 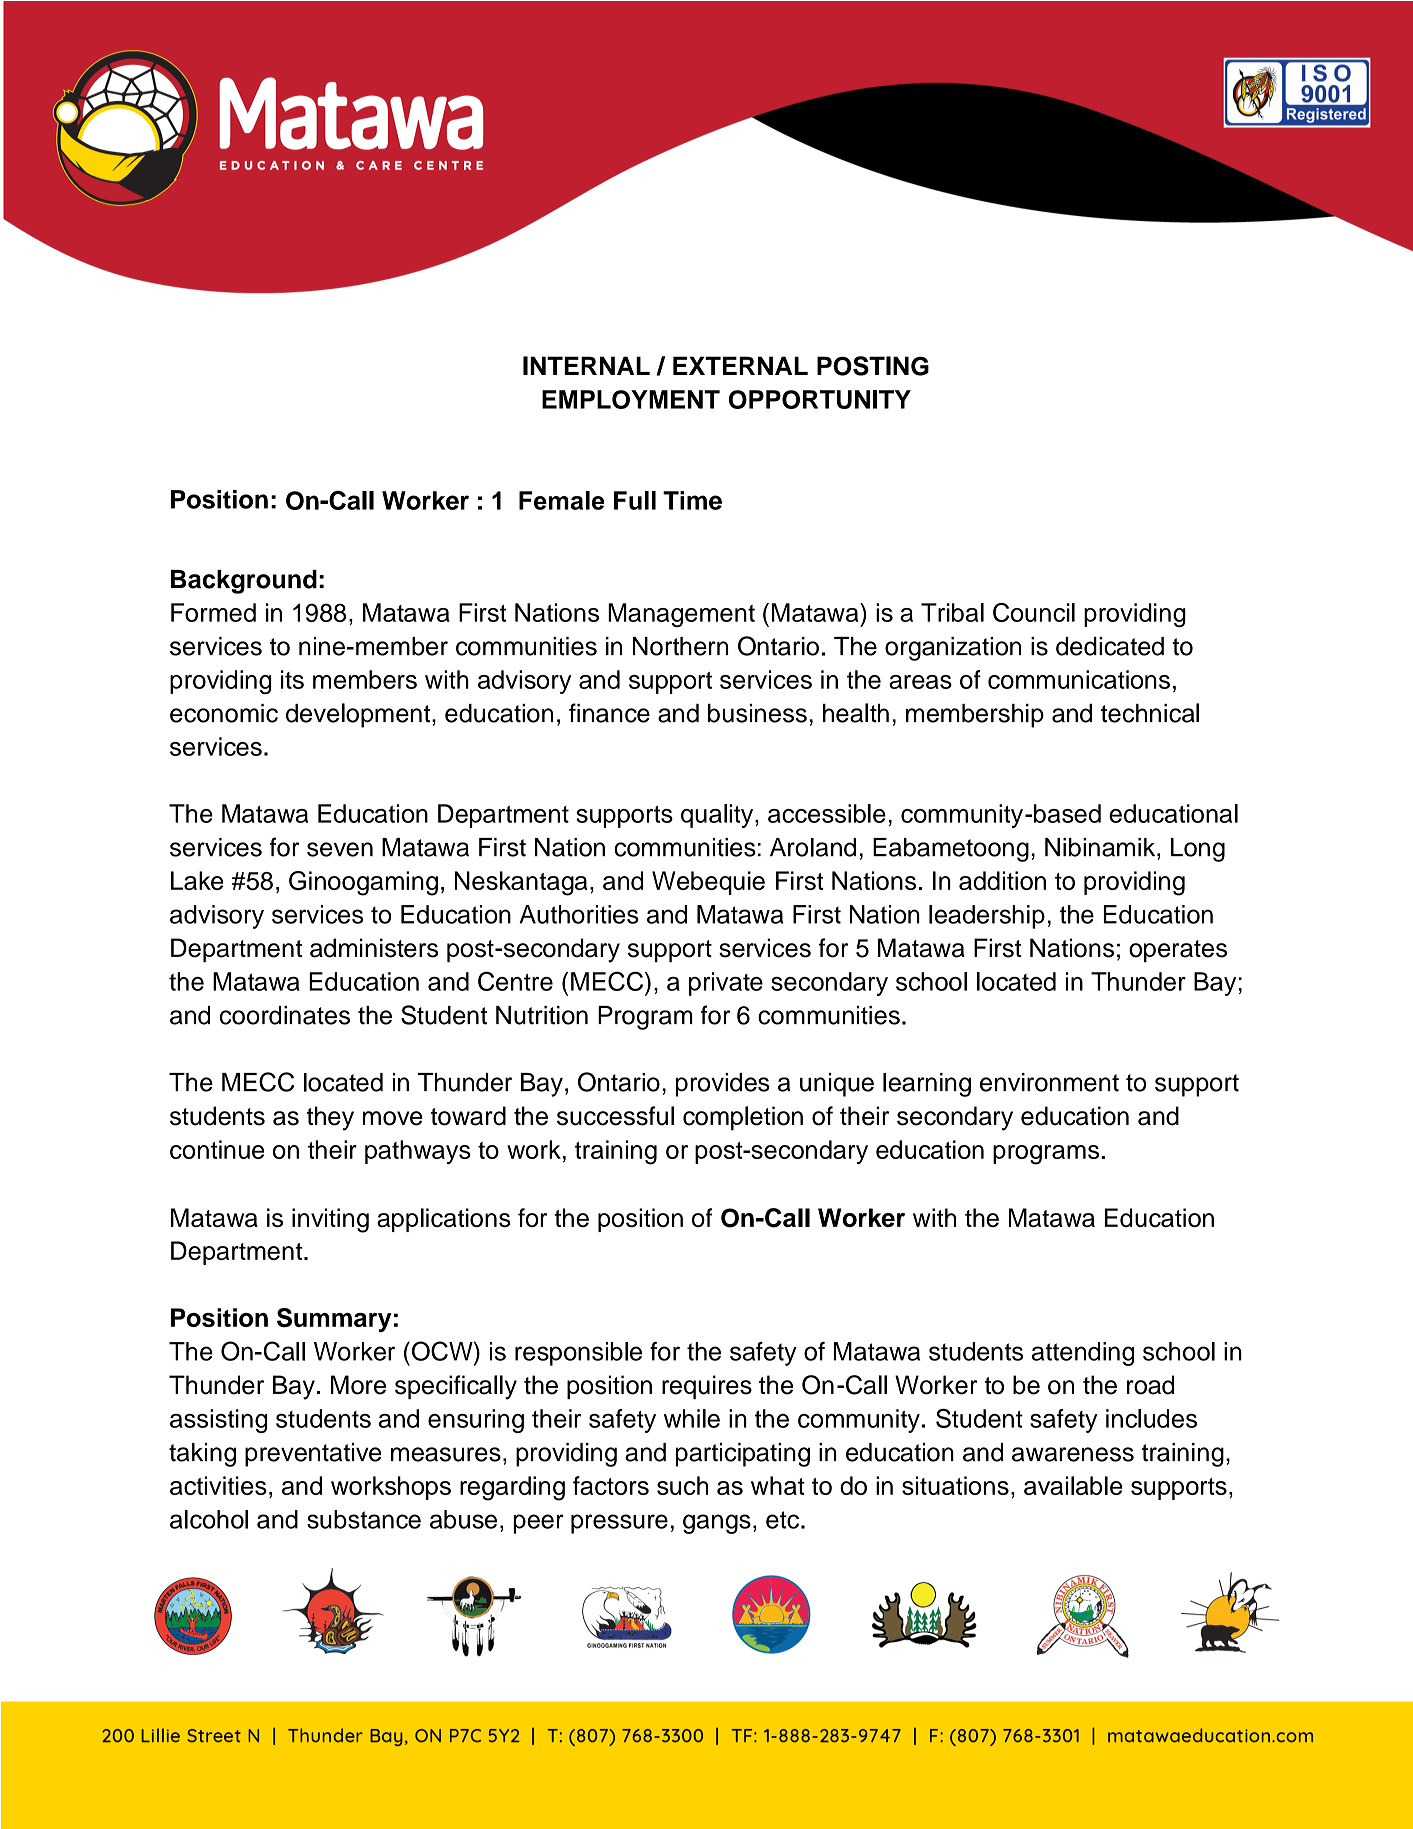 I want to click on preventative, so click(x=313, y=1455).
